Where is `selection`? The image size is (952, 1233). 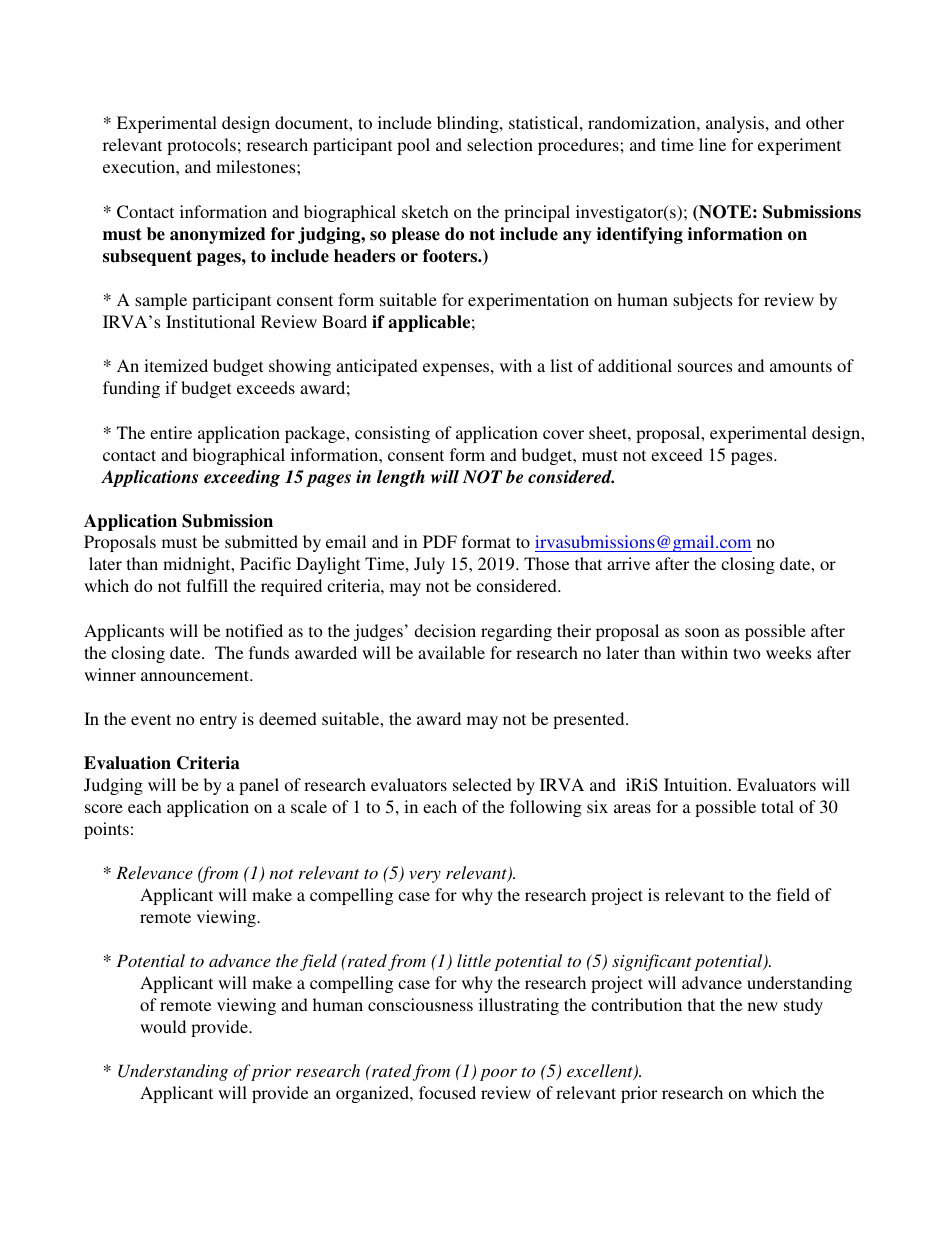 selection is located at coordinates (500, 144).
